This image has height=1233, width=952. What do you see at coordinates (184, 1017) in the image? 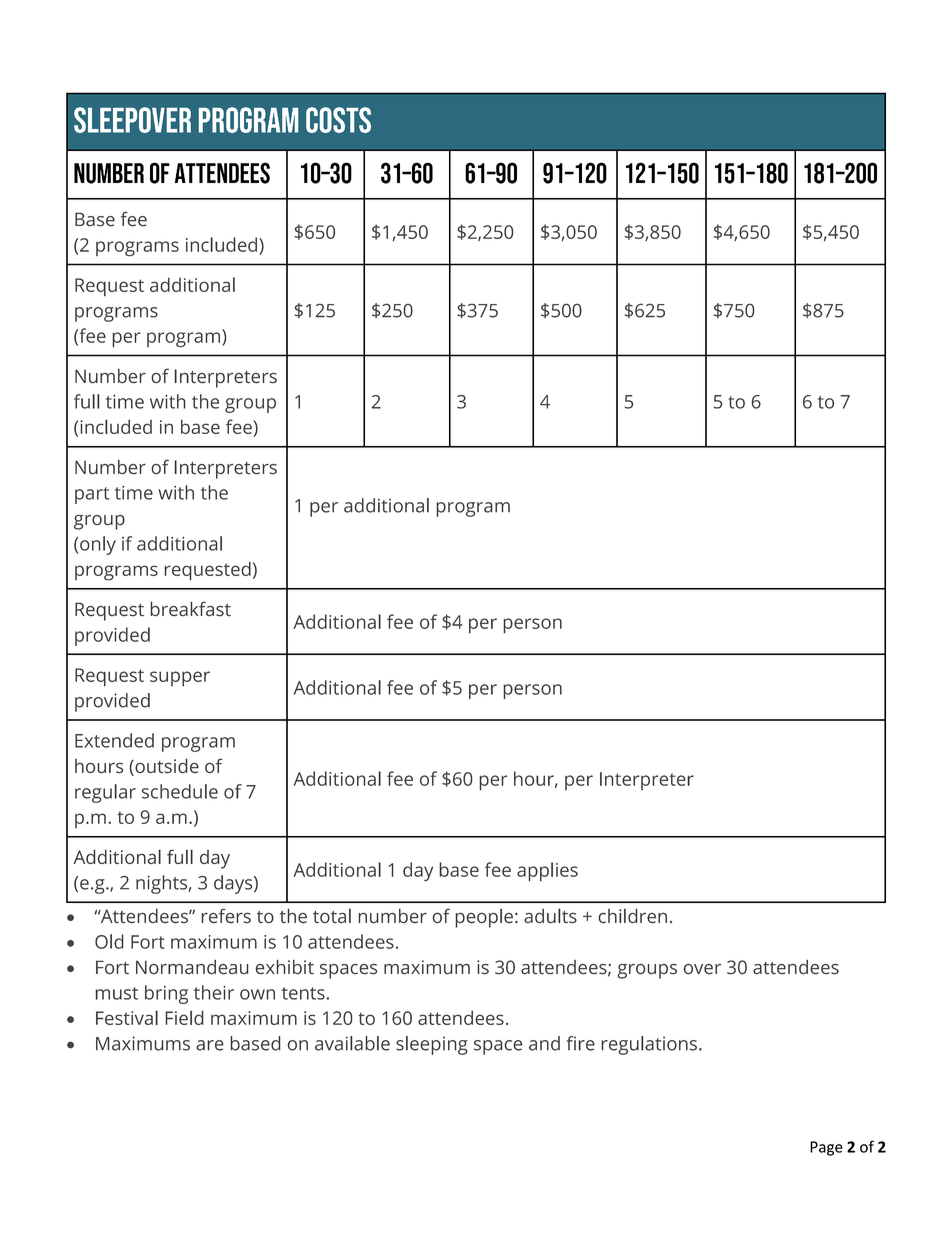
I see `Field` at bounding box center [184, 1017].
